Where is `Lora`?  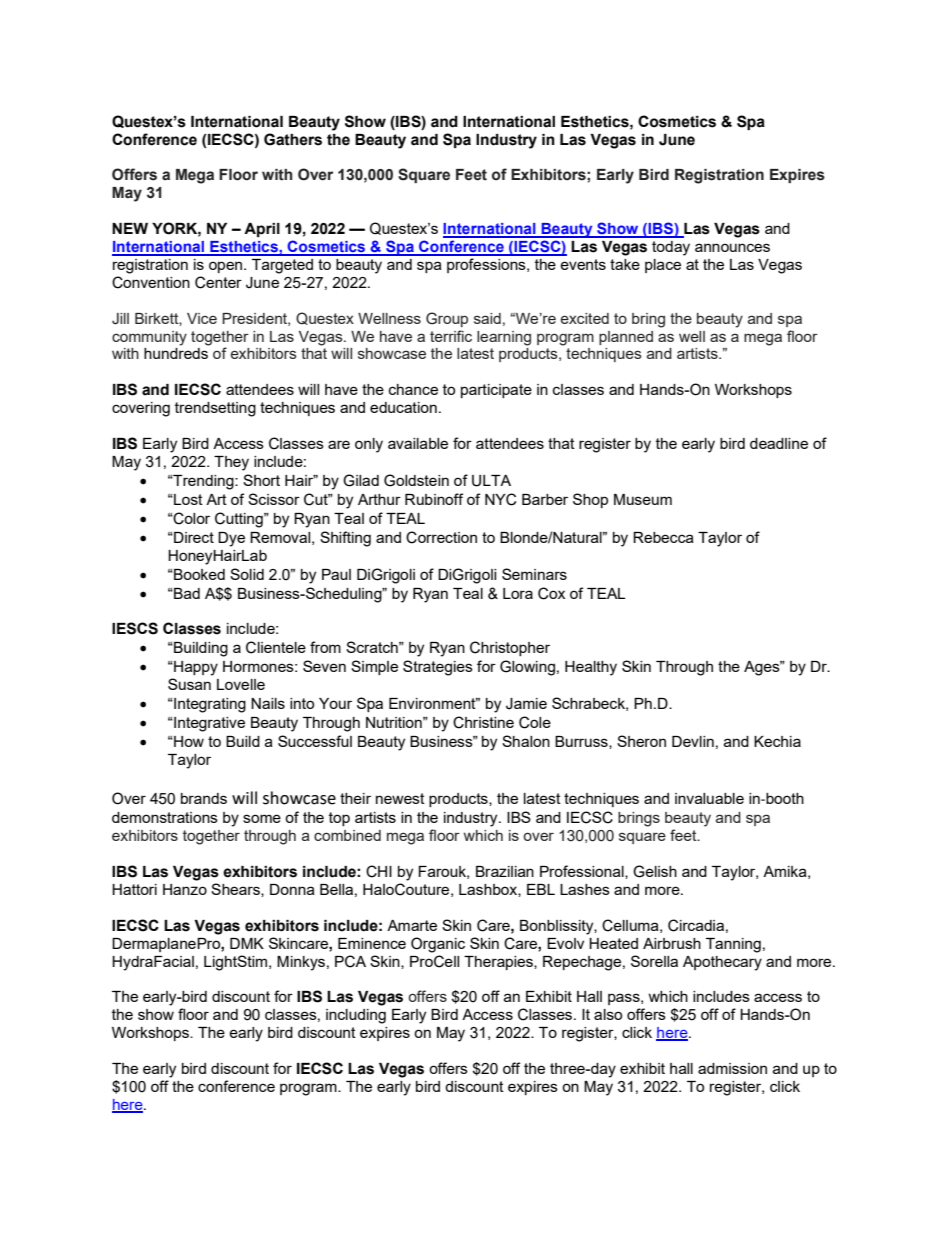 Lora is located at coordinates (518, 593).
